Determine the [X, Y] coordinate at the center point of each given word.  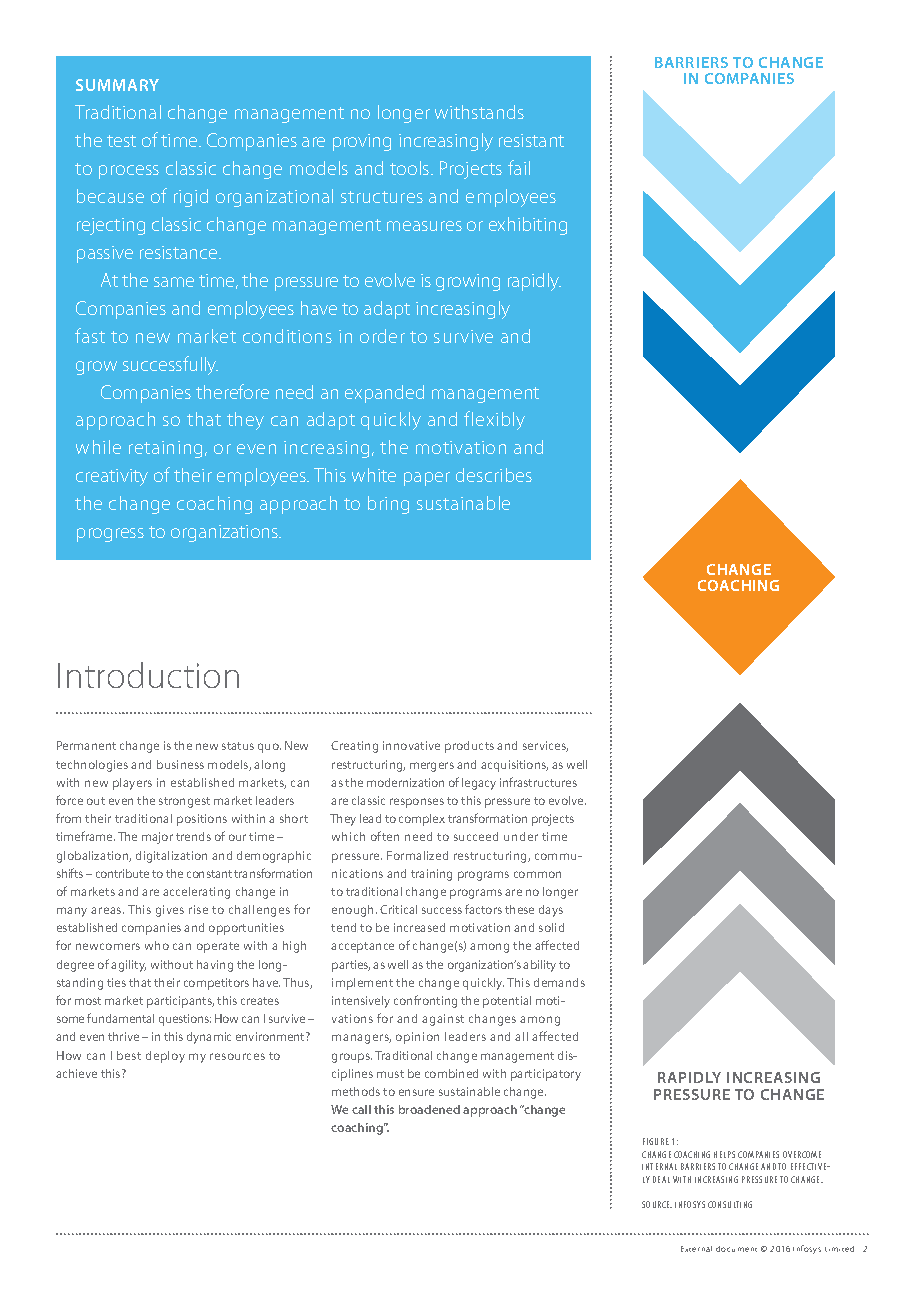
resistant [531, 140]
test [121, 141]
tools [411, 168]
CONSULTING [730, 1204]
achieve [76, 1073]
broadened [429, 1109]
